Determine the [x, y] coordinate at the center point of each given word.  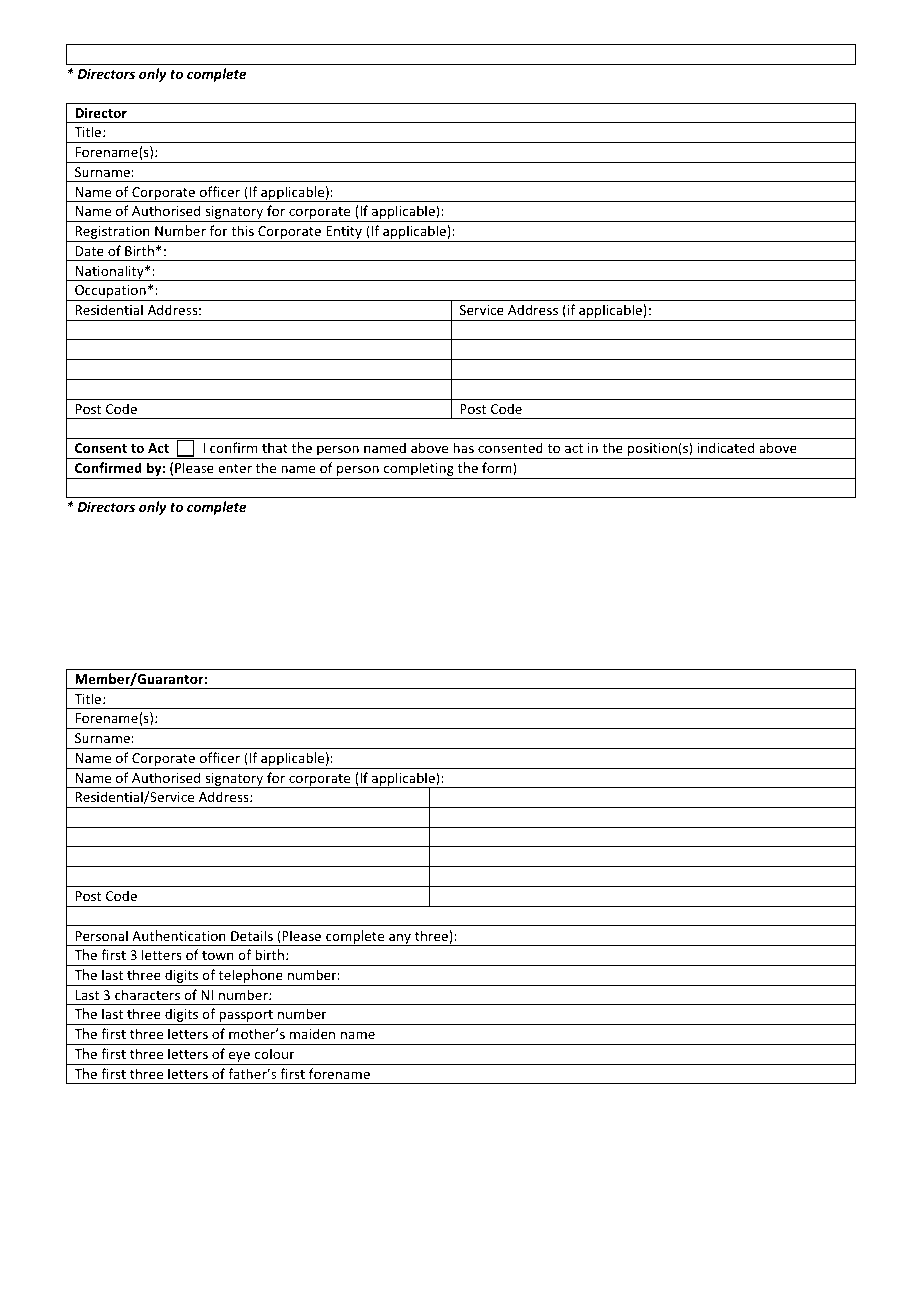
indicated [726, 447]
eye [239, 1058]
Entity [344, 234]
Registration [112, 234]
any [400, 939]
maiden [312, 1033]
